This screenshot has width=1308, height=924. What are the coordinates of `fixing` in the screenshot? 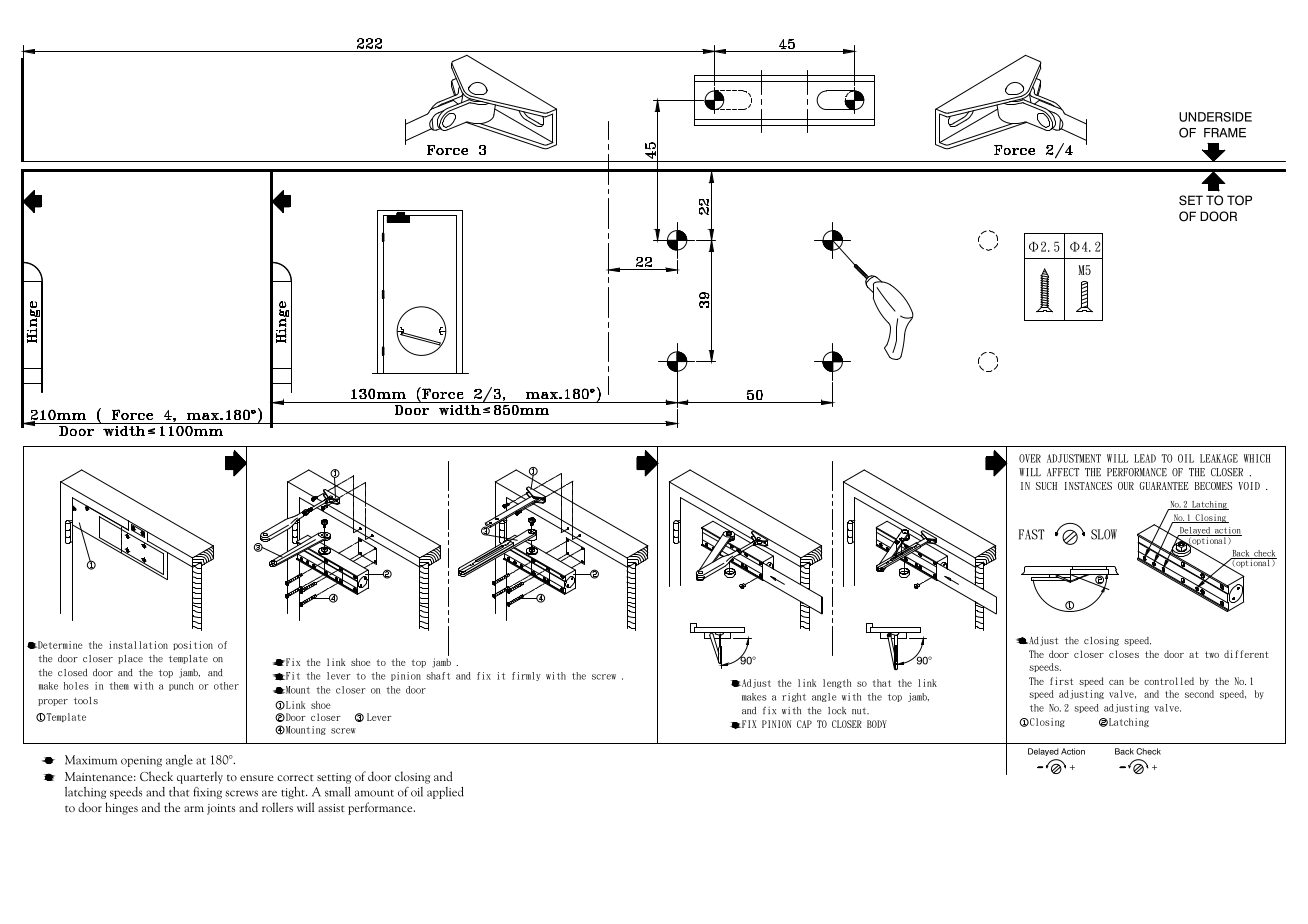 It's located at (207, 793).
